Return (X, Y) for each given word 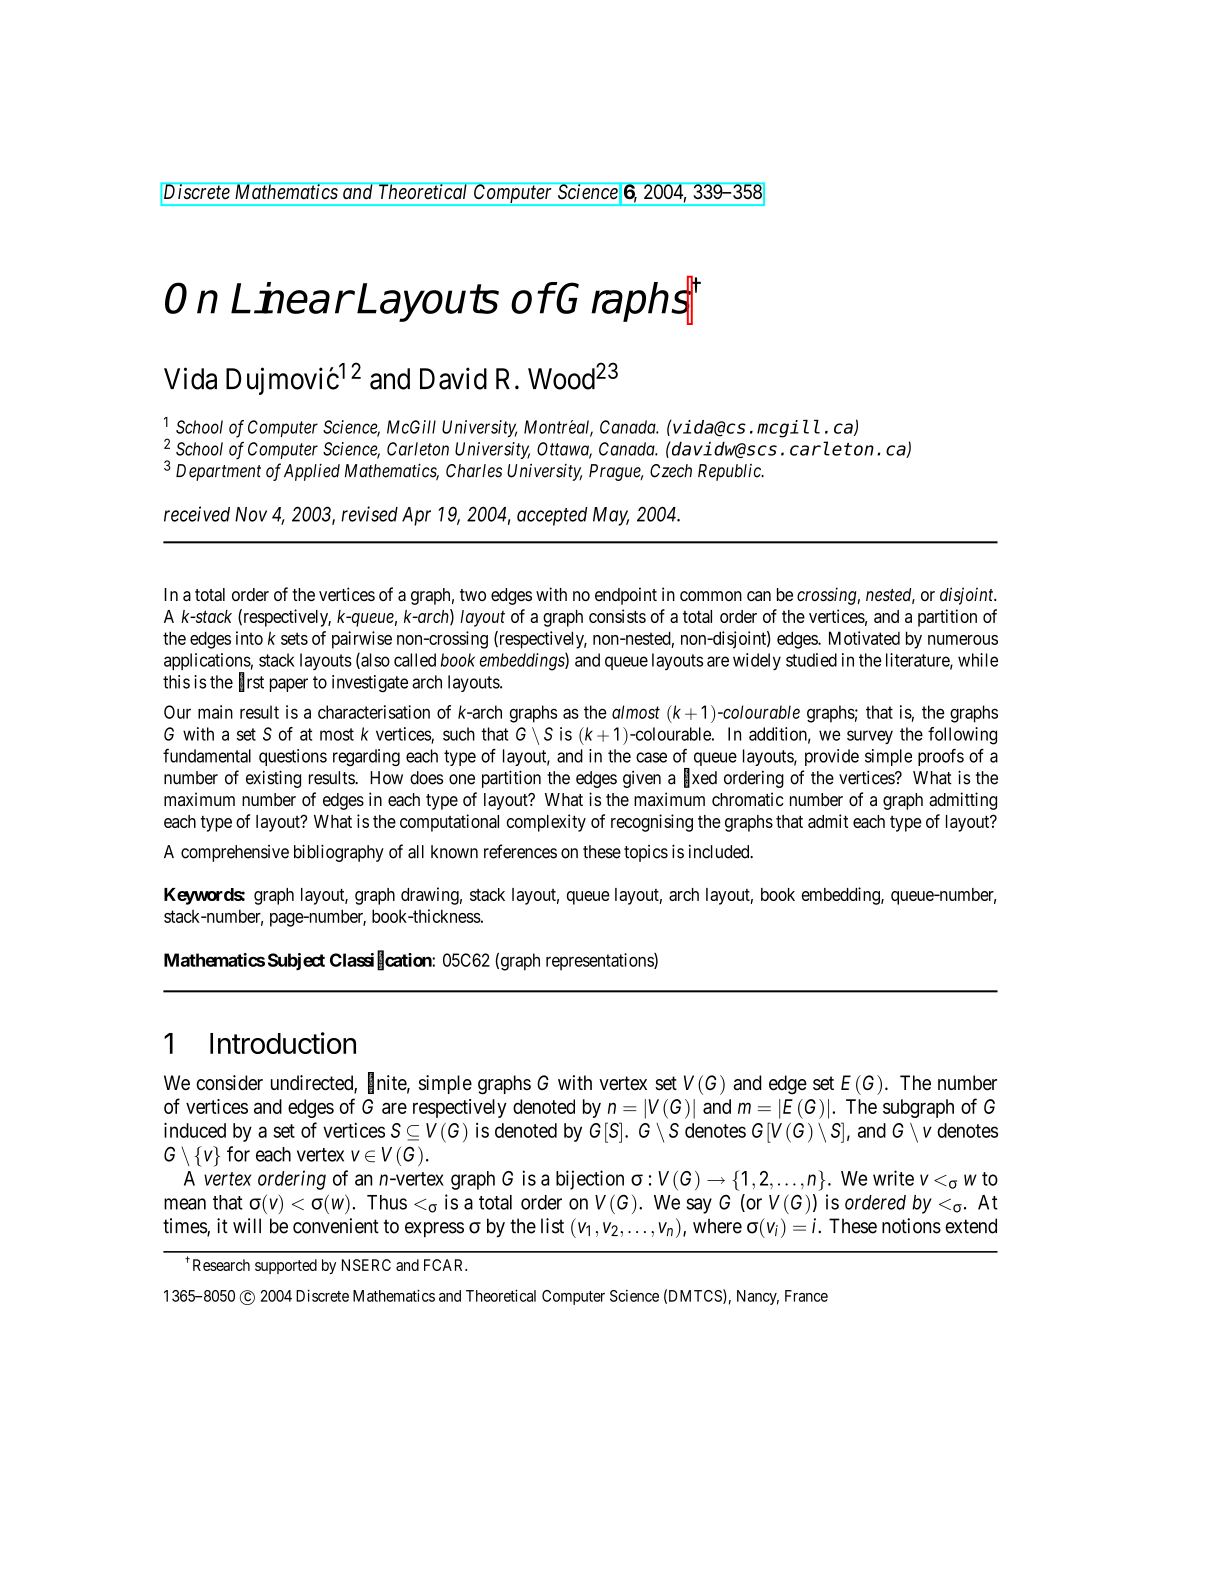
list (552, 1226)
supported (286, 1266)
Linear (291, 298)
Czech (671, 471)
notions (911, 1226)
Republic (730, 472)
